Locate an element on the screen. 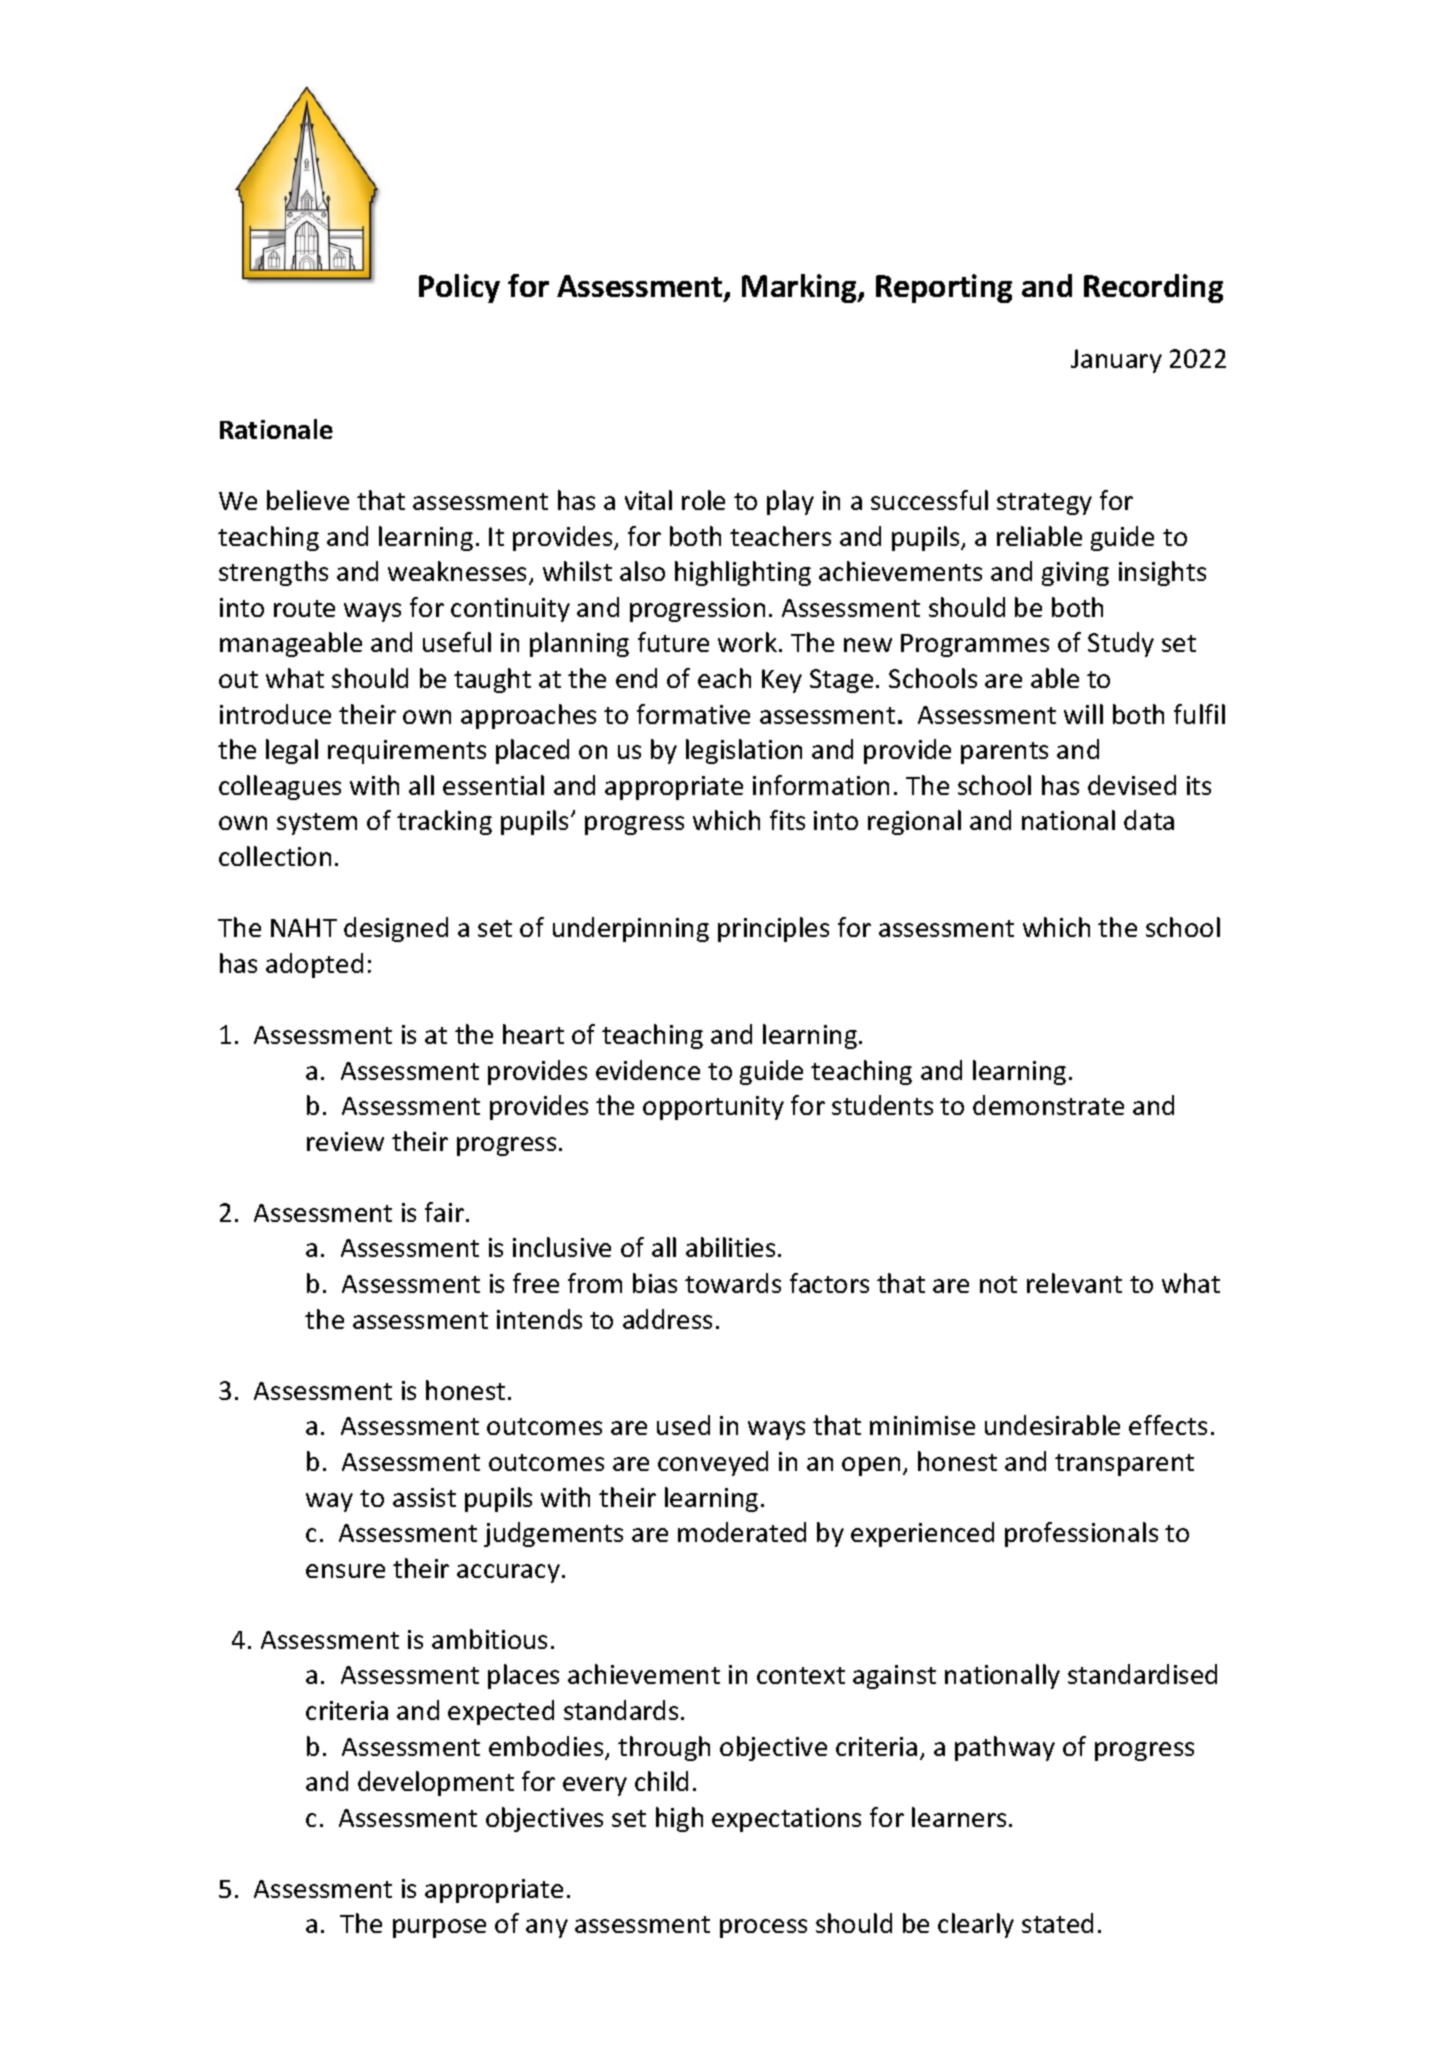 Image resolution: width=1446 pixels, height=2045 pixels. January is located at coordinates (1116, 361).
